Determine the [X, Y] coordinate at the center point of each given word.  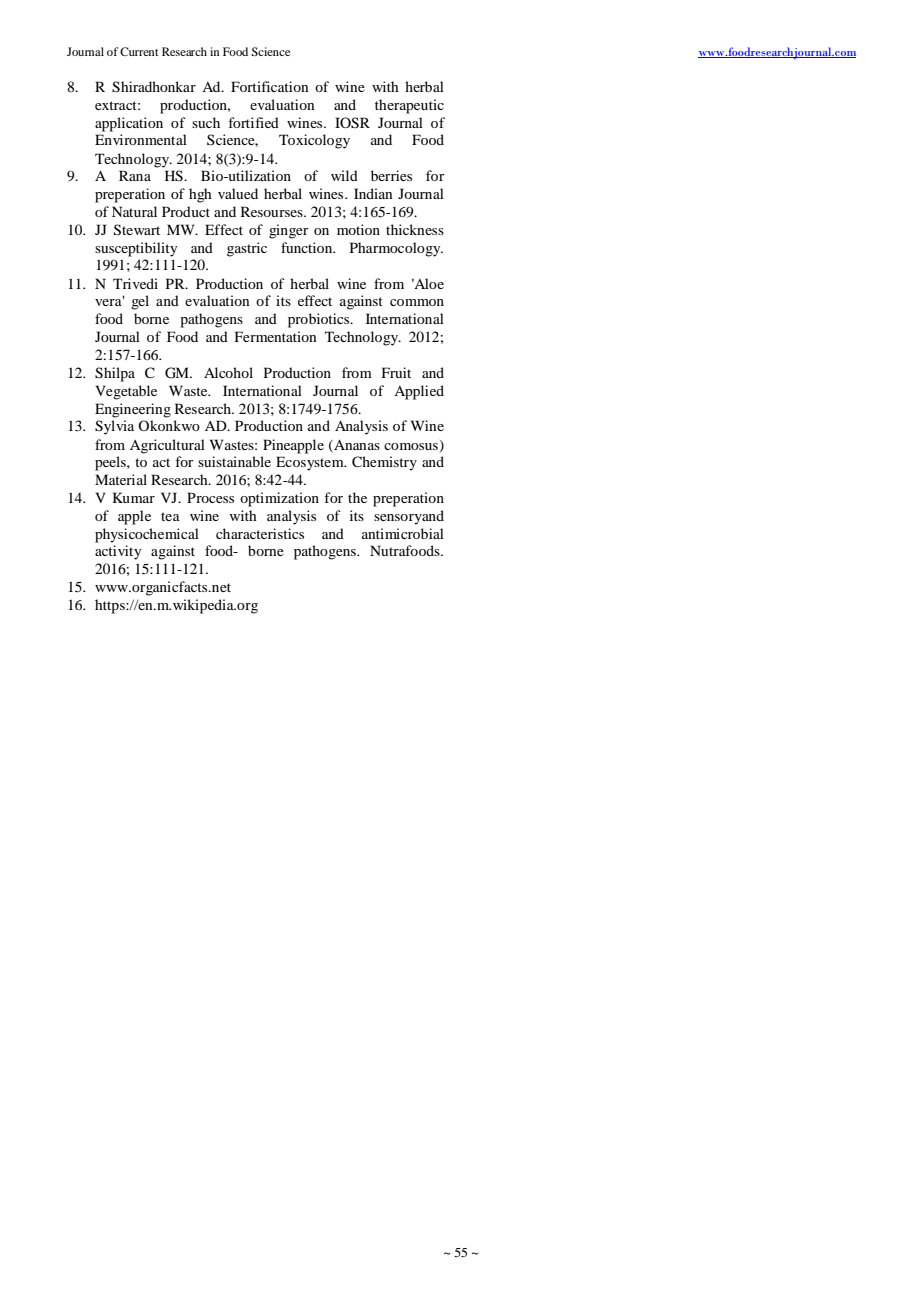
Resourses [273, 211]
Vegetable [126, 392]
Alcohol [228, 372]
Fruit [396, 372]
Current [139, 51]
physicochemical [147, 535]
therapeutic [409, 106]
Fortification [269, 86]
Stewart [137, 230]
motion [358, 229]
